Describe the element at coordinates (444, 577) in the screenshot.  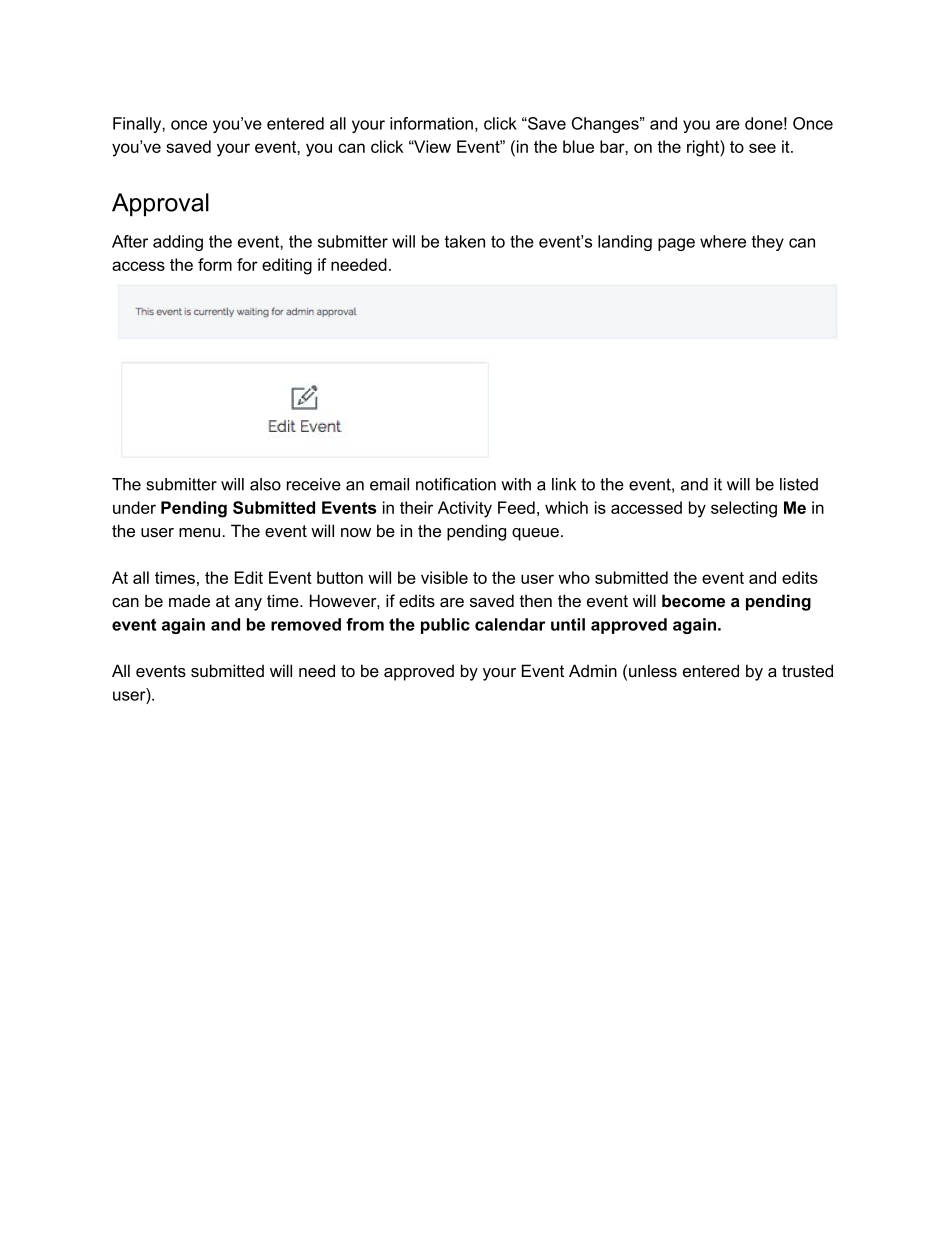
I see `visible` at that location.
